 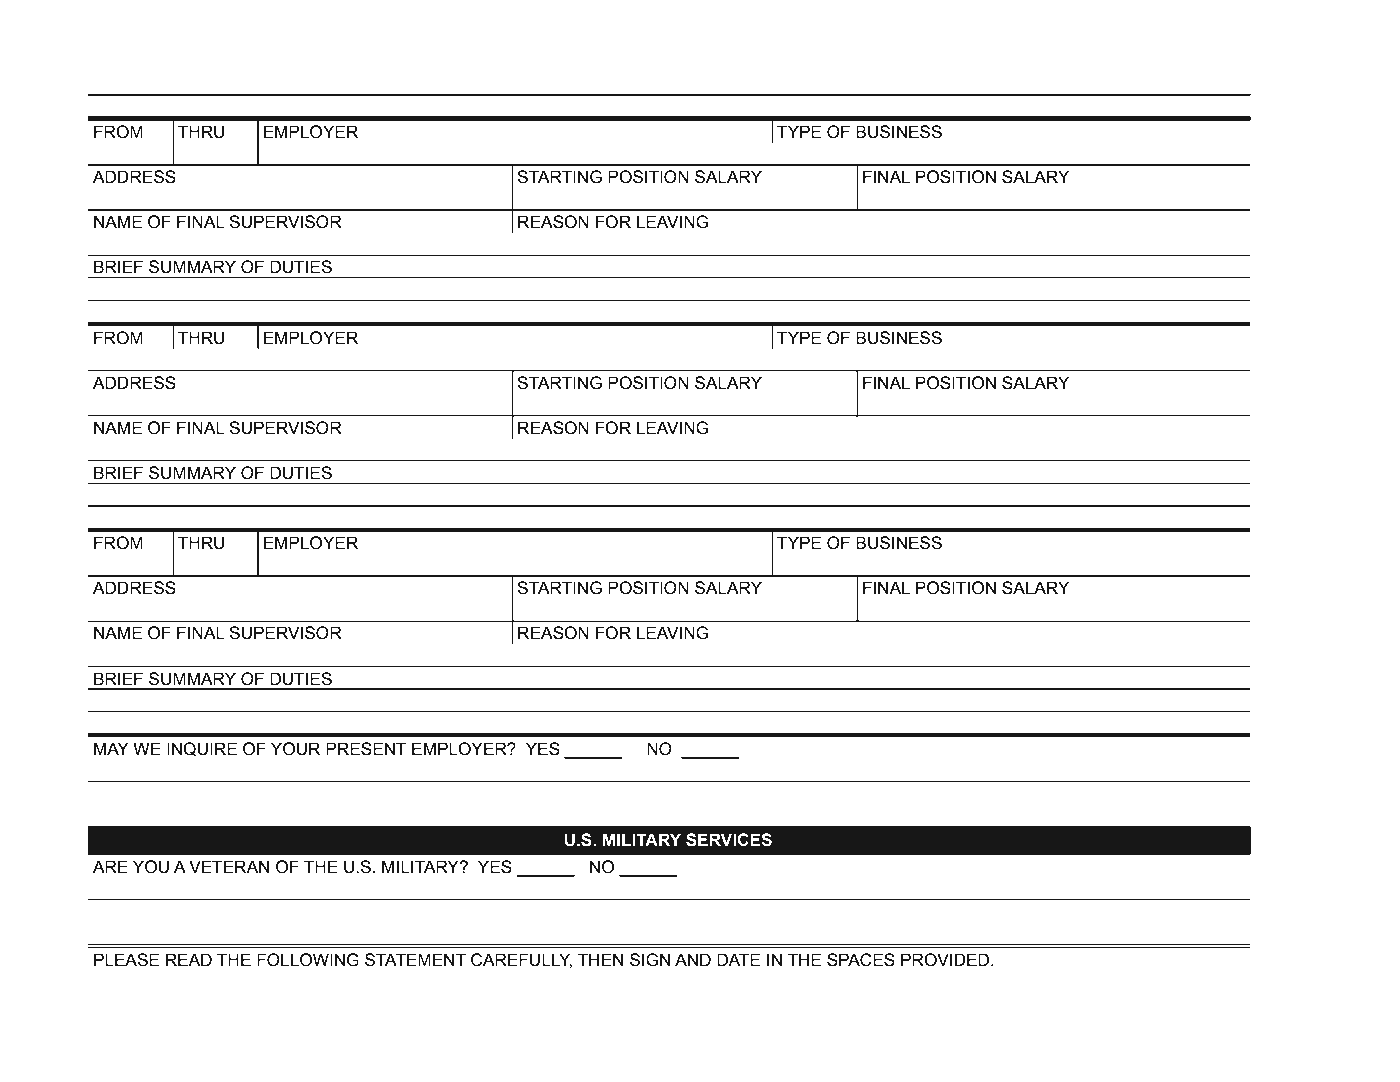 What do you see at coordinates (366, 749) in the screenshot?
I see `PRESENT` at bounding box center [366, 749].
